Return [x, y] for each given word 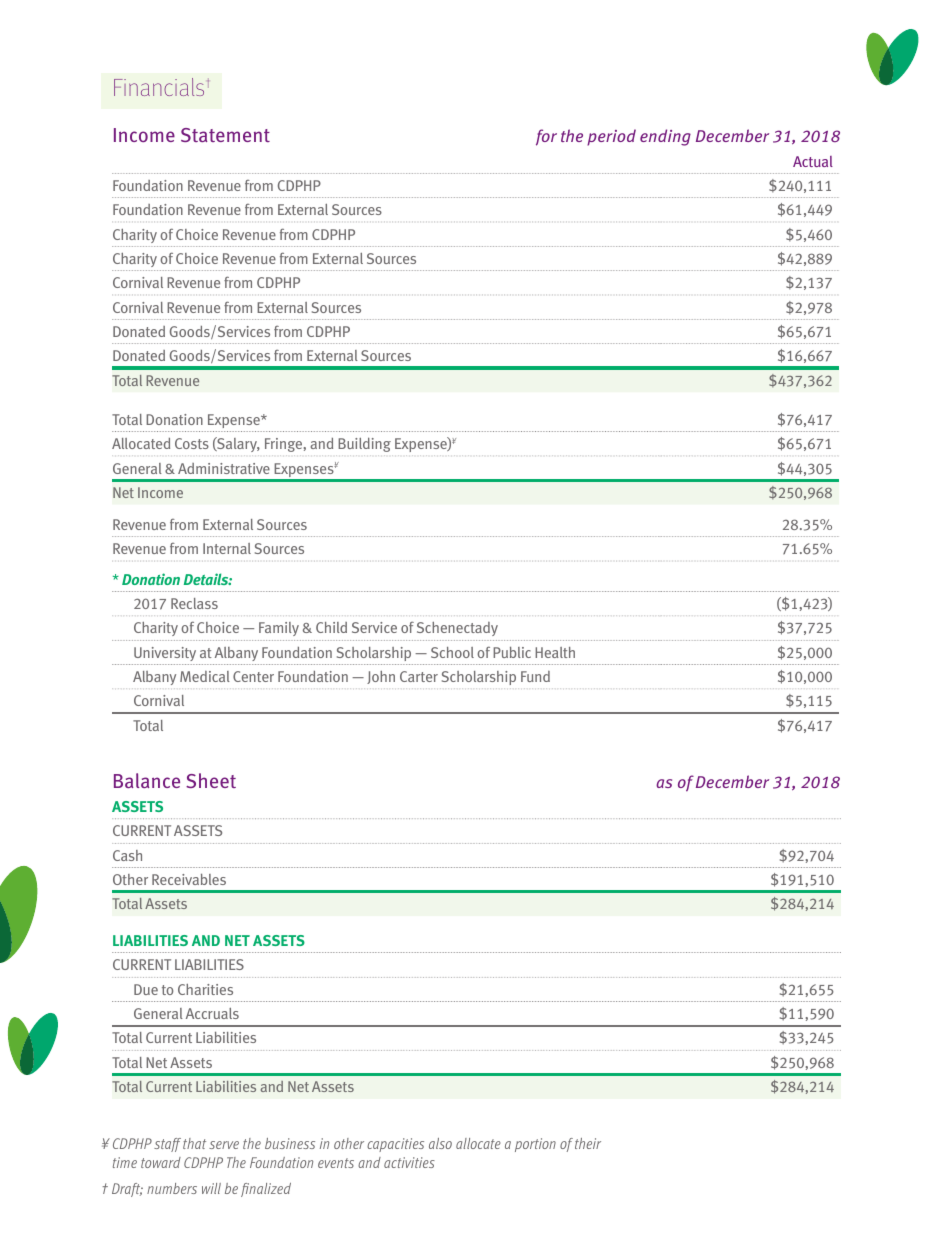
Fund [535, 676]
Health [555, 652]
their [588, 1143]
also [440, 1143]
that [194, 1143]
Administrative [224, 468]
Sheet [211, 780]
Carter [419, 676]
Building [364, 444]
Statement [225, 135]
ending [665, 137]
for [546, 137]
